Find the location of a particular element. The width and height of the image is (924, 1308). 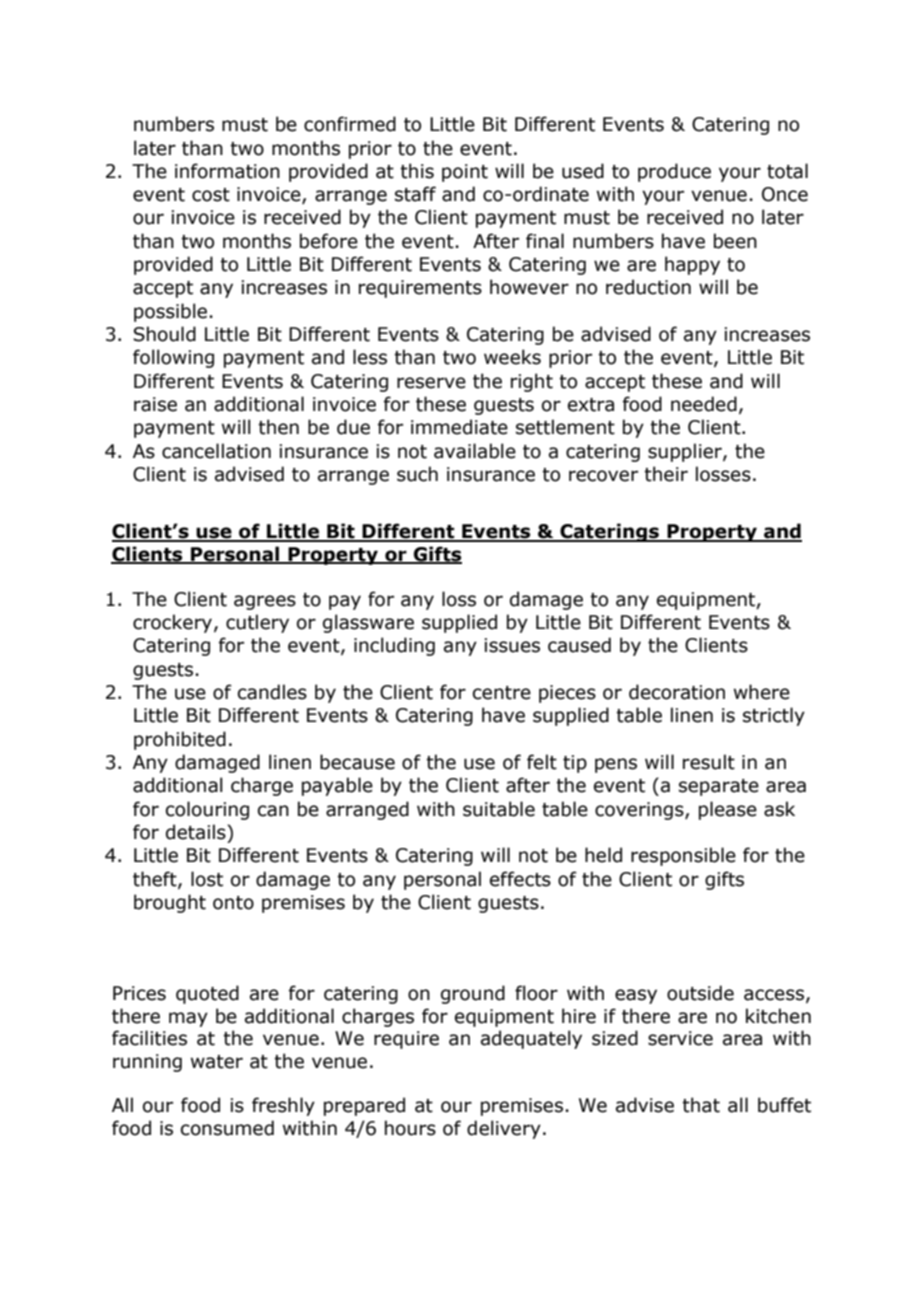

cutlery is located at coordinates (257, 623).
